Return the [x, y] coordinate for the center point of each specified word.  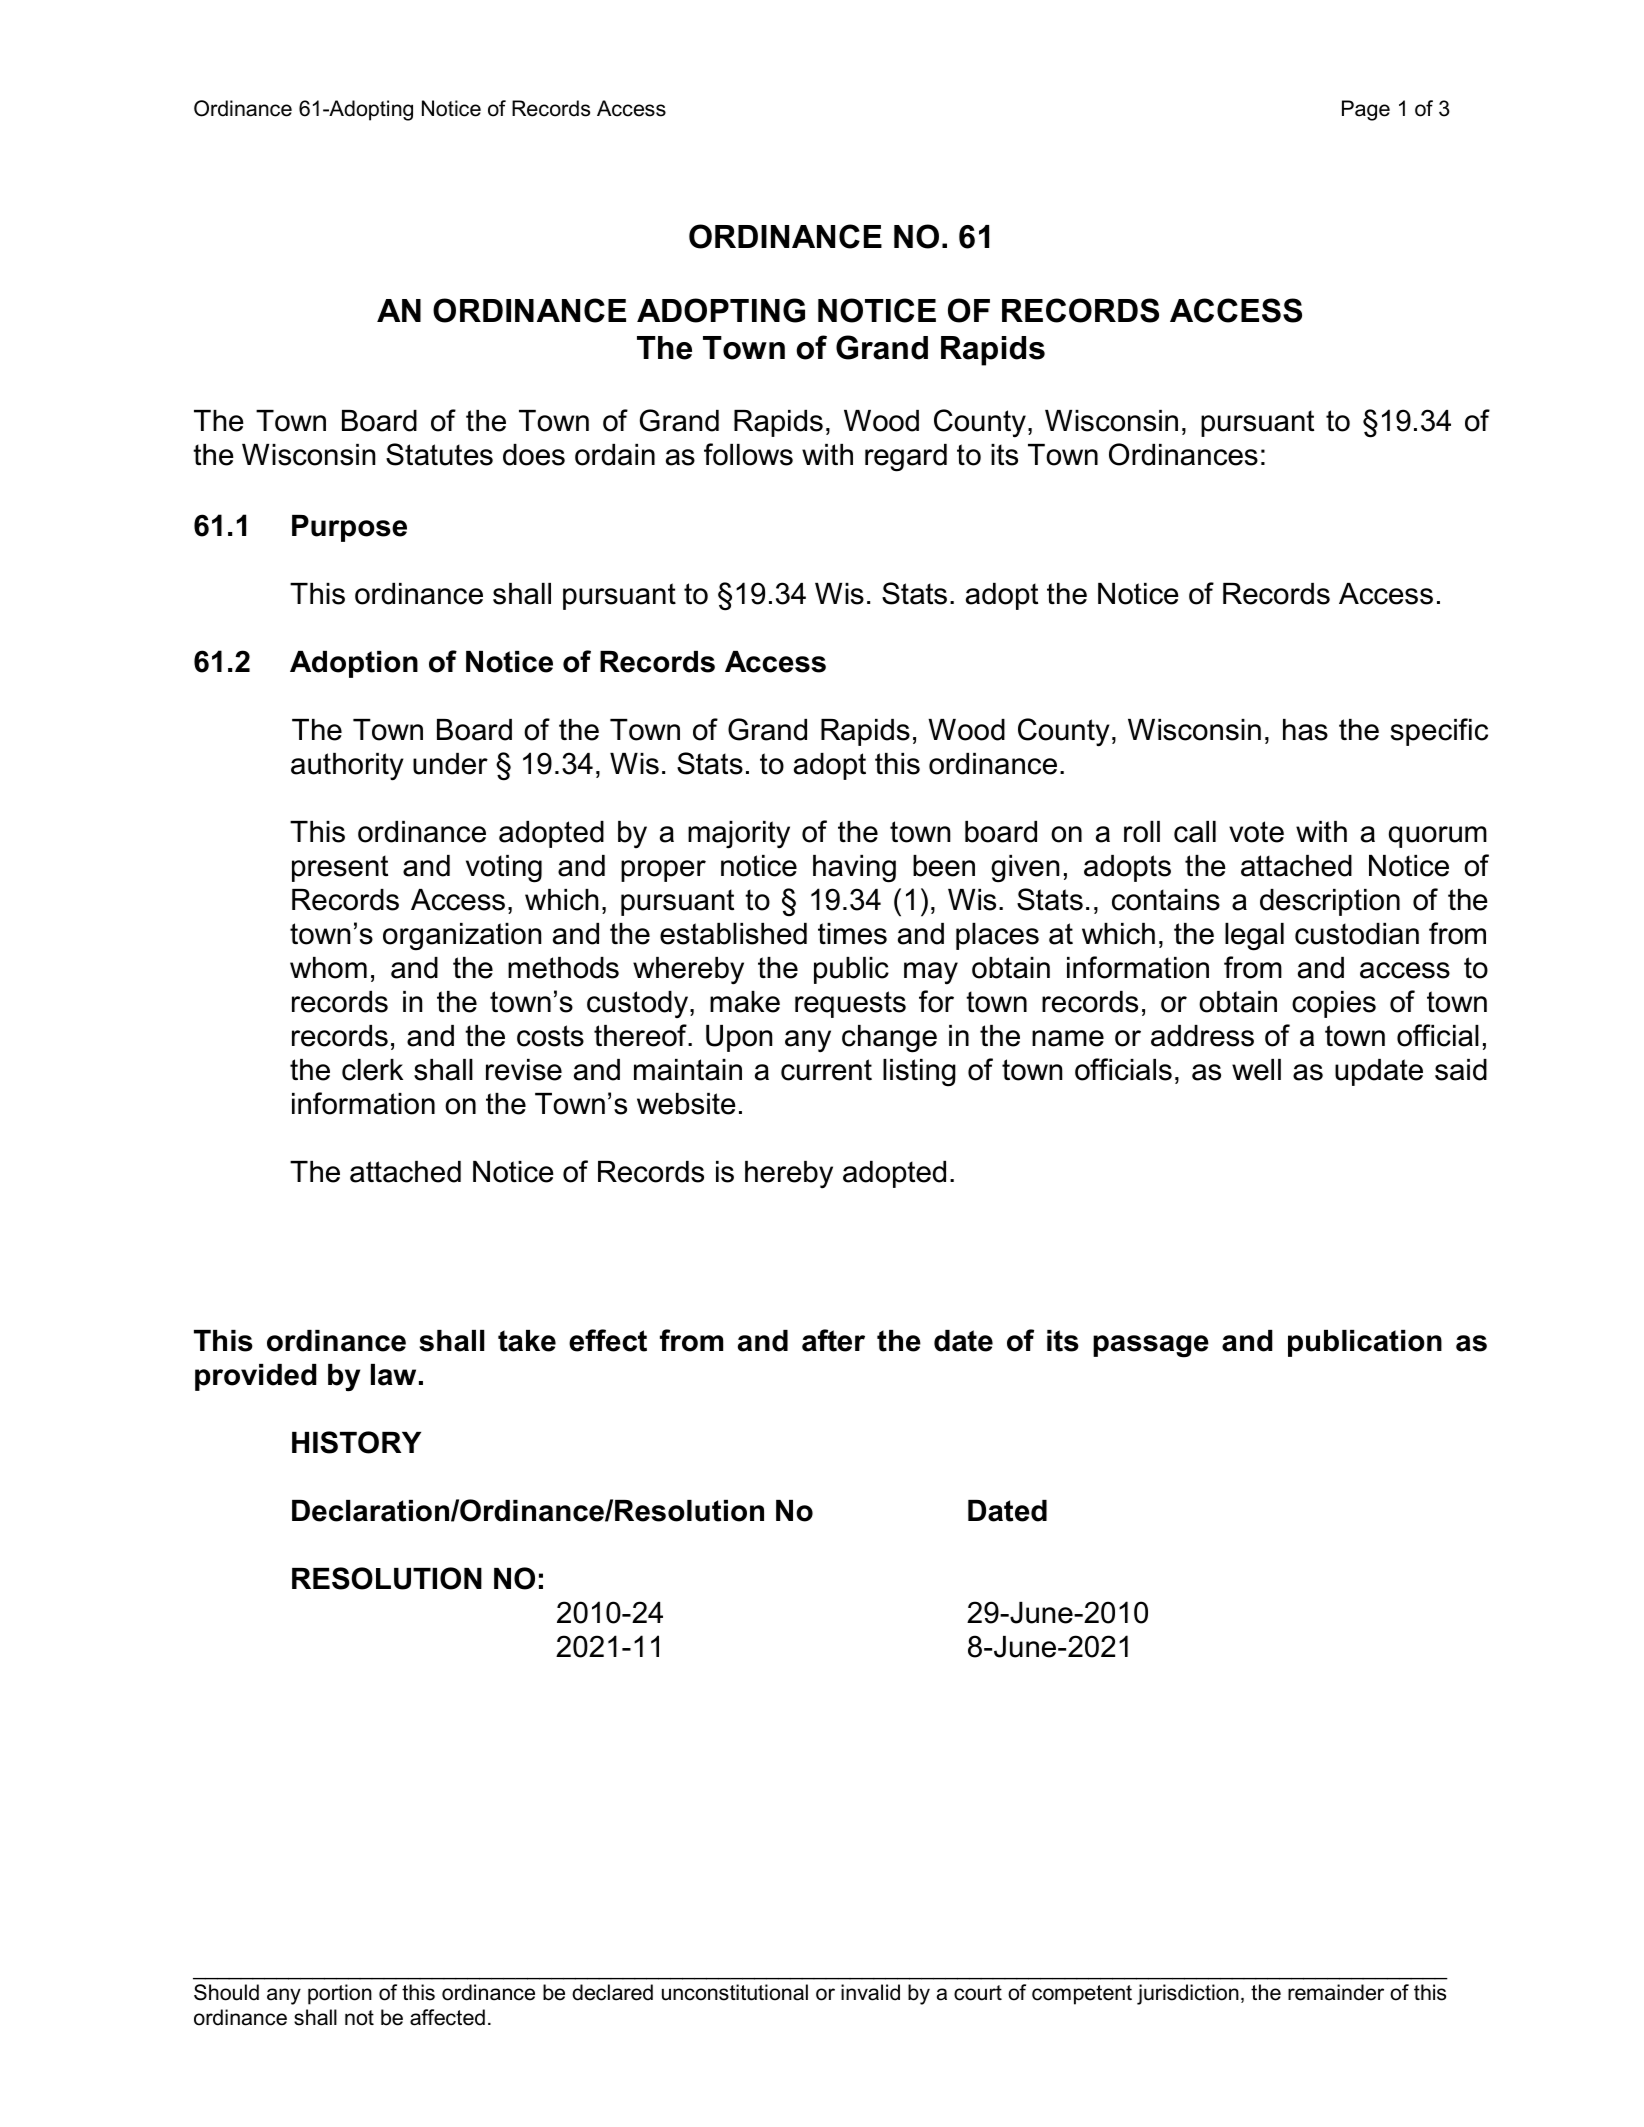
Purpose [349, 528]
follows [748, 454]
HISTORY [356, 1442]
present [340, 868]
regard [906, 458]
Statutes [439, 454]
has [1305, 730]
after [833, 1340]
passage [1151, 1346]
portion [340, 1994]
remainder [1336, 1992]
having [854, 869]
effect [608, 1340]
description [1330, 902]
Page [1366, 110]
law [393, 1375]
